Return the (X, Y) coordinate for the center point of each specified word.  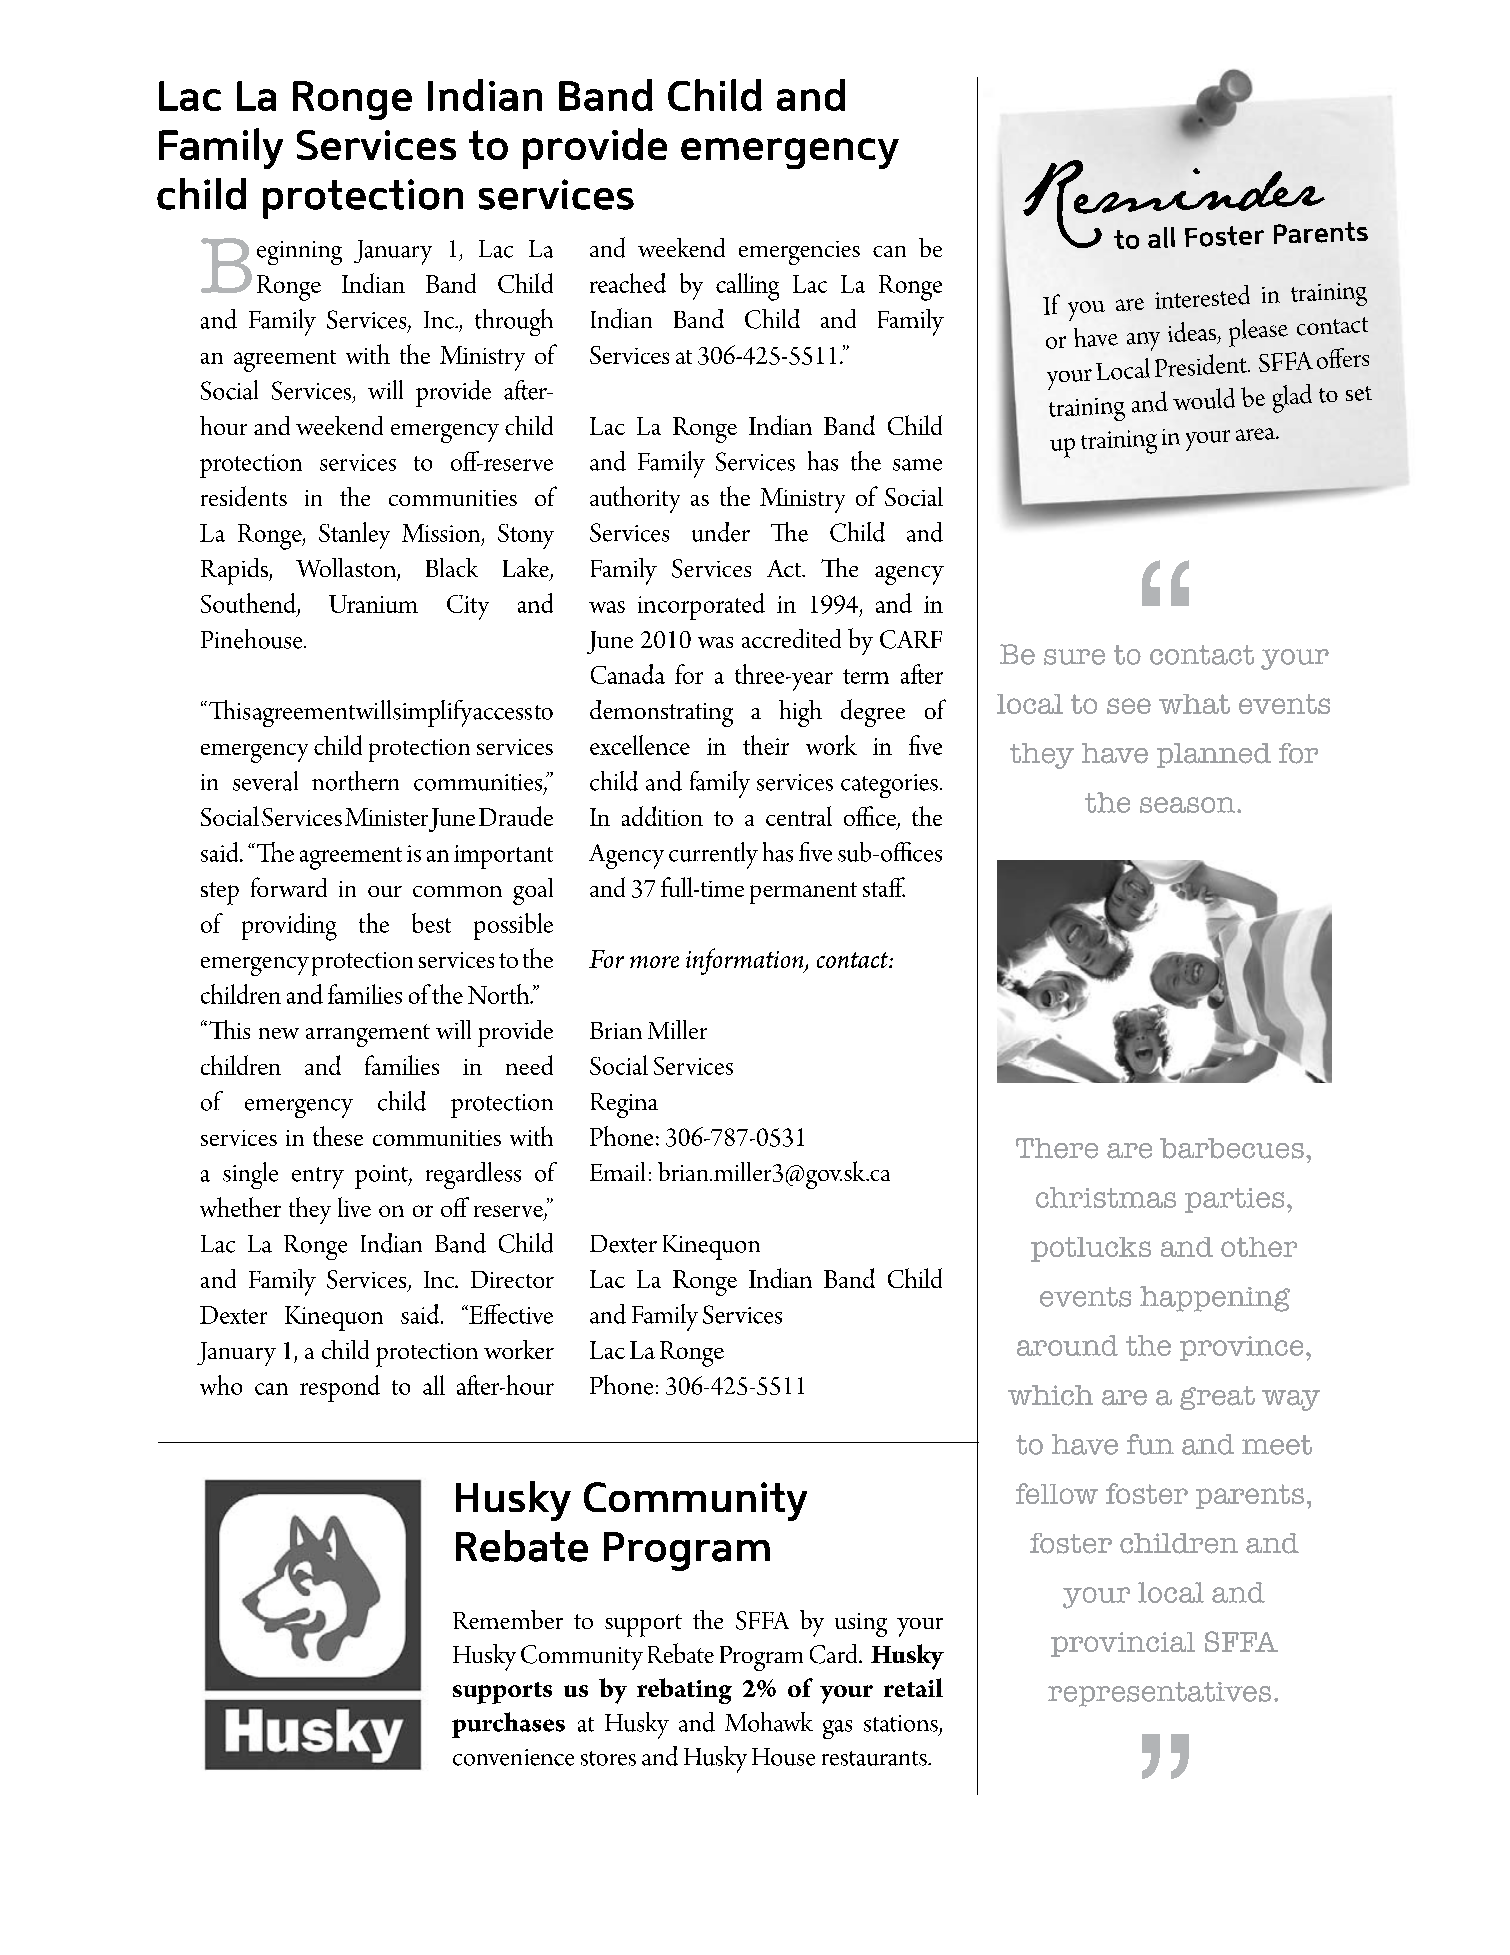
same (917, 465)
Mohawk (769, 1722)
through (514, 322)
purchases (508, 1725)
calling (747, 287)
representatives (1159, 1694)
